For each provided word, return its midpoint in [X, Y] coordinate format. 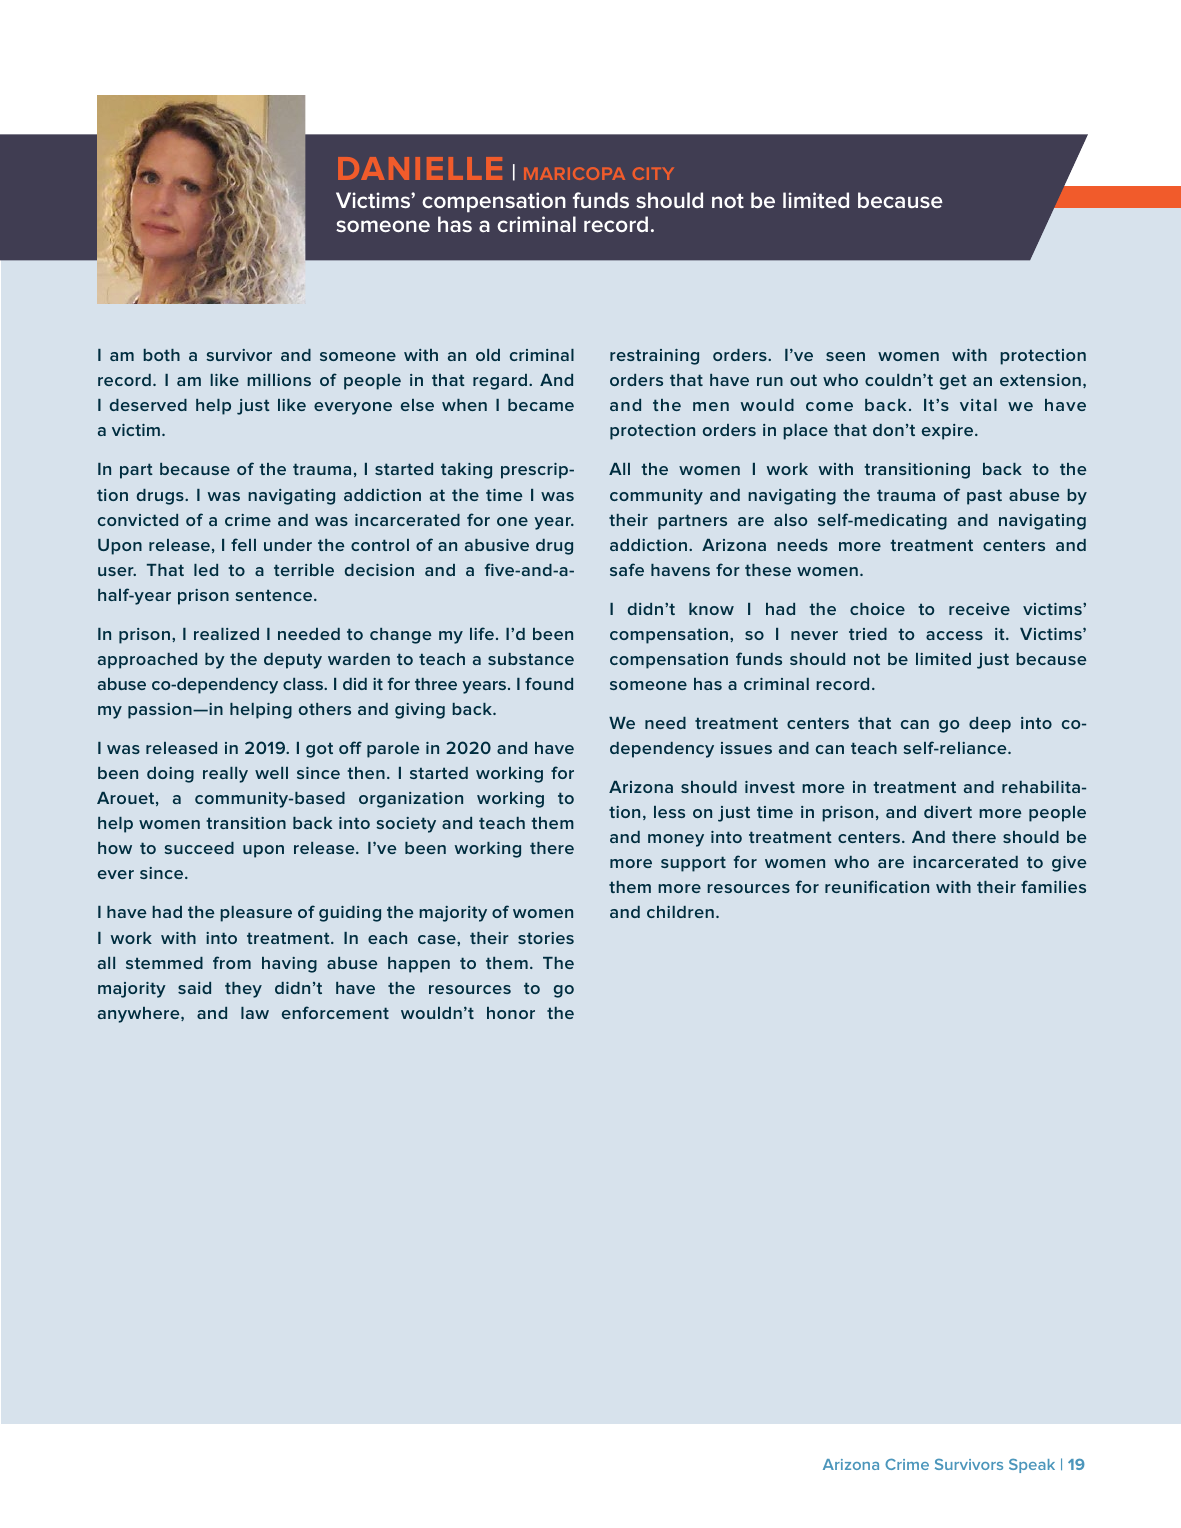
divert [948, 812]
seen [845, 356]
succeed [199, 848]
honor [511, 1013]
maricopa [574, 173]
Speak [1032, 1466]
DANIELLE [420, 168]
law [255, 1013]
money [676, 840]
